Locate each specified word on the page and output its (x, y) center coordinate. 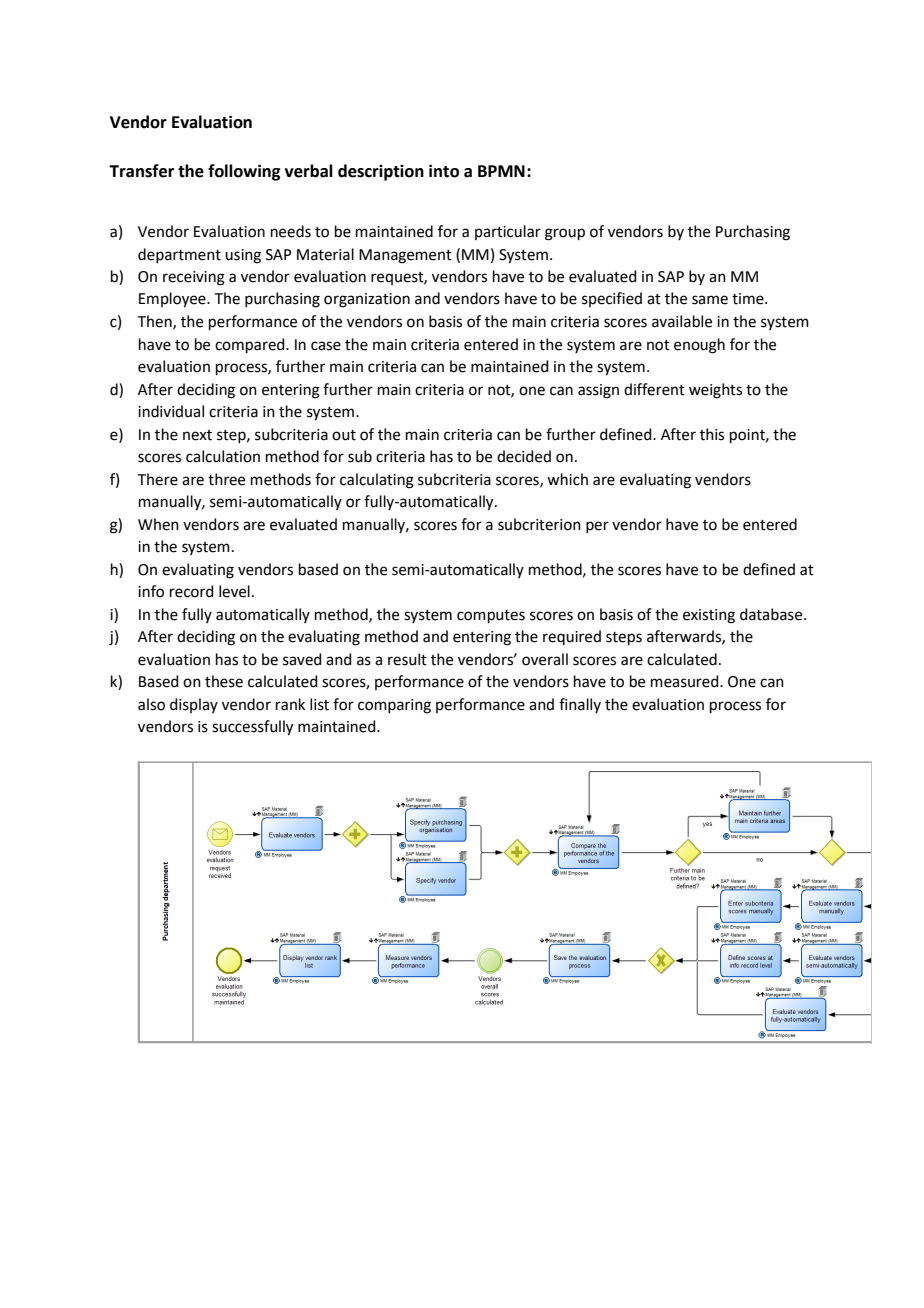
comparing (394, 706)
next (197, 435)
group (565, 234)
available (682, 321)
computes (491, 616)
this (712, 434)
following (244, 172)
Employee (173, 300)
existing (709, 616)
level (234, 591)
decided (524, 456)
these (224, 681)
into (444, 171)
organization (367, 300)
